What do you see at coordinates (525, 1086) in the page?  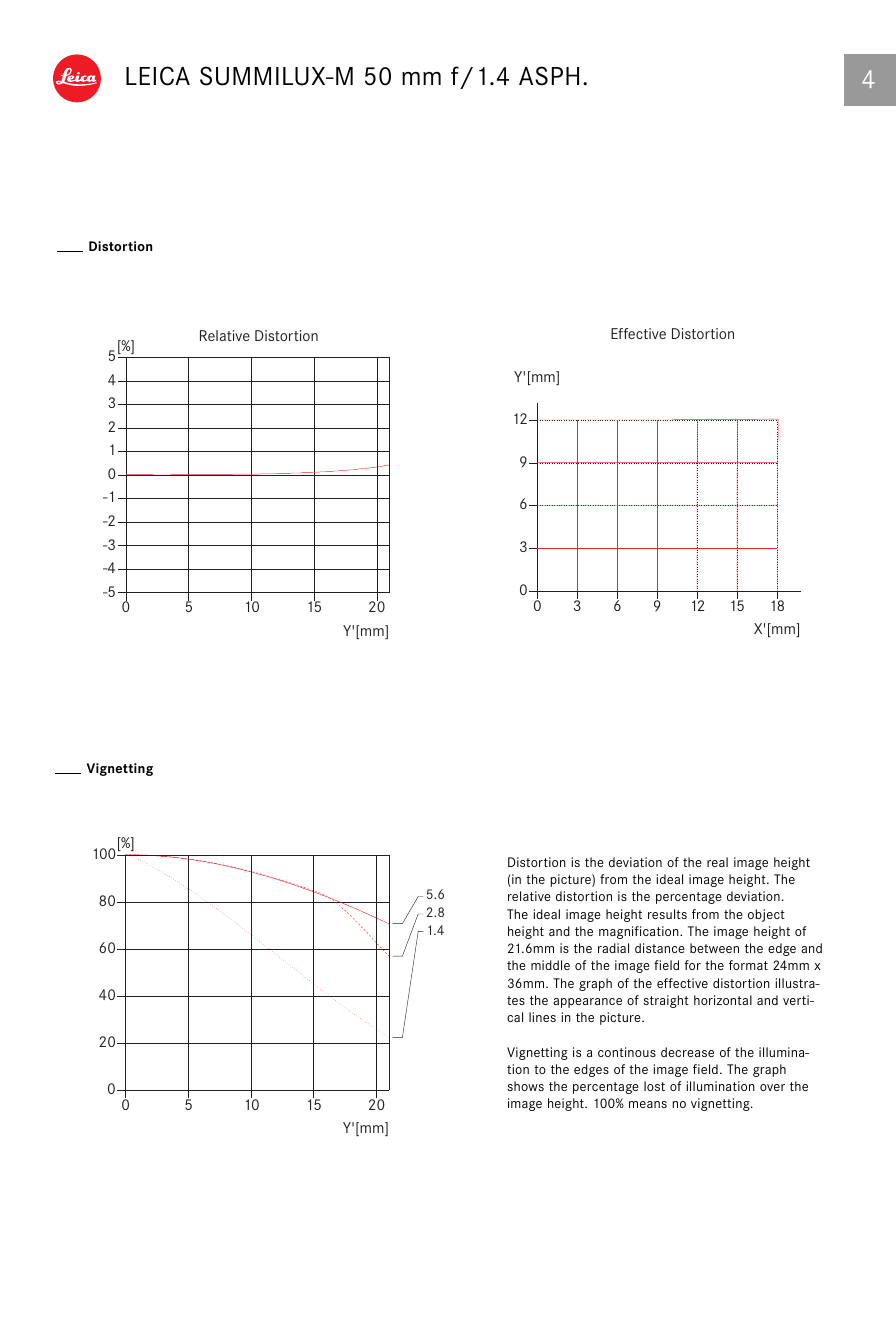 I see `shows` at bounding box center [525, 1086].
